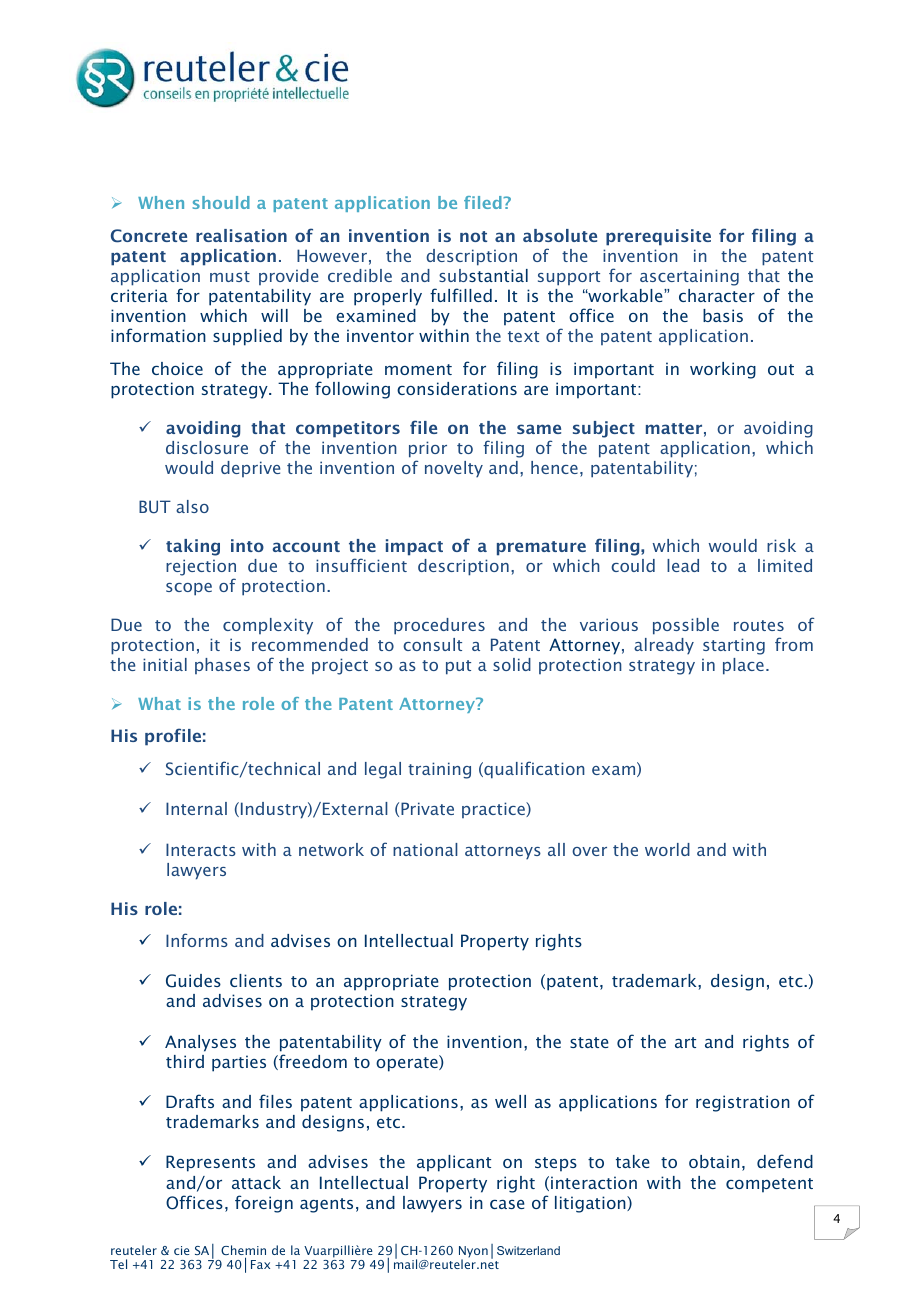 Image resolution: width=924 pixels, height=1308 pixels. I want to click on prerequisite, so click(658, 237).
